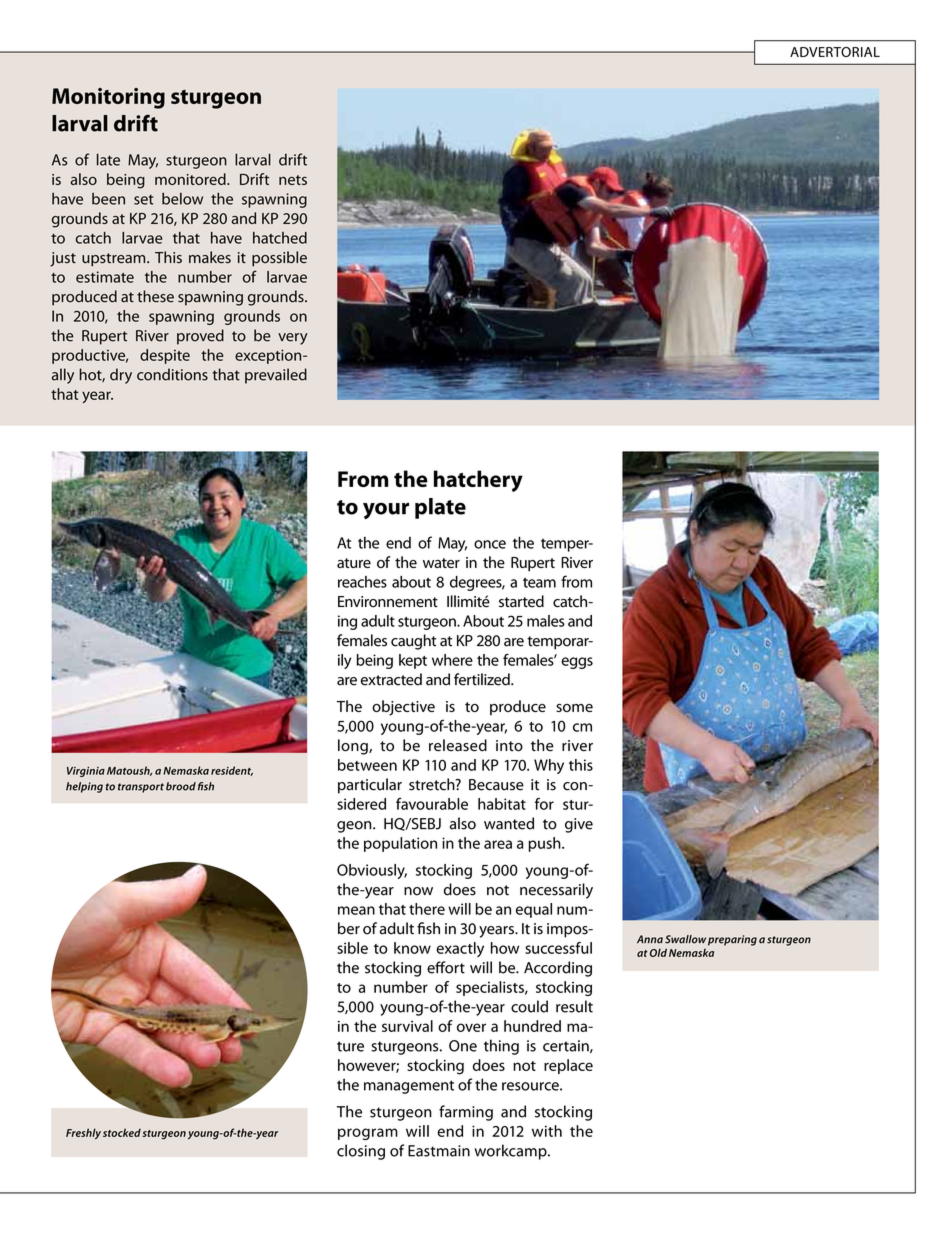 The height and width of the screenshot is (1245, 952). I want to click on with, so click(547, 1131).
